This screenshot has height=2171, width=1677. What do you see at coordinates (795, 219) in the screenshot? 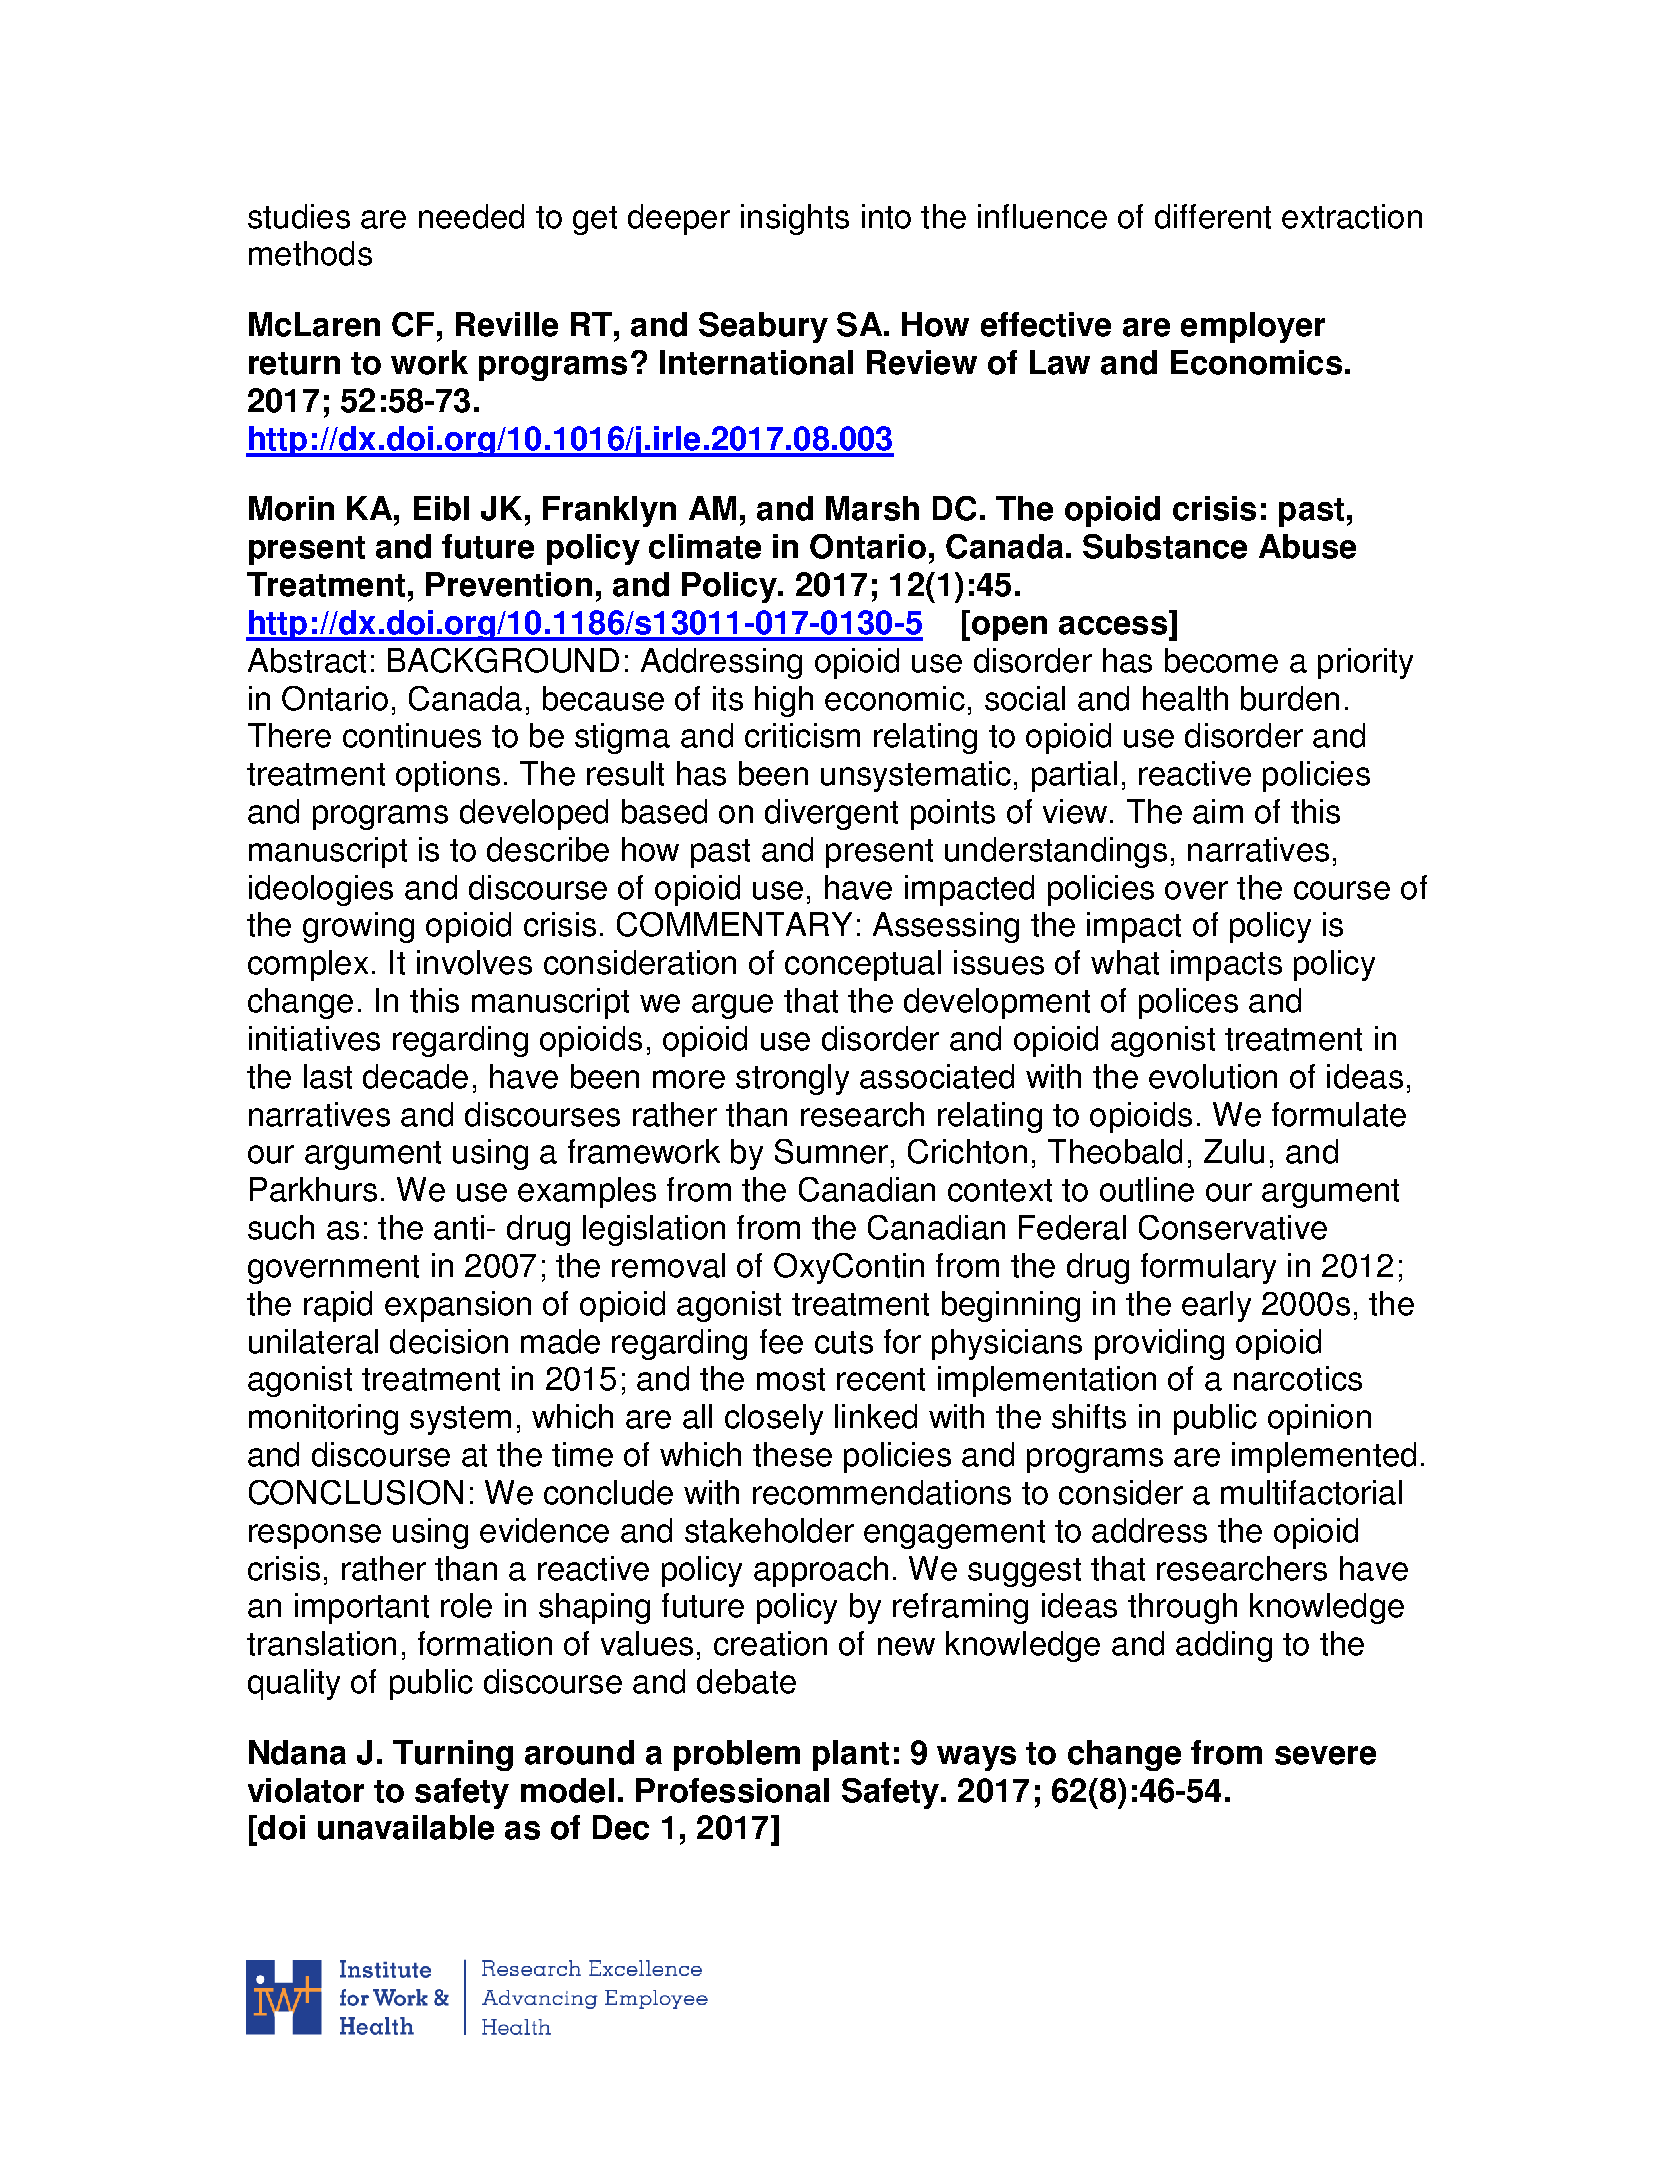
I see `insights` at bounding box center [795, 219].
